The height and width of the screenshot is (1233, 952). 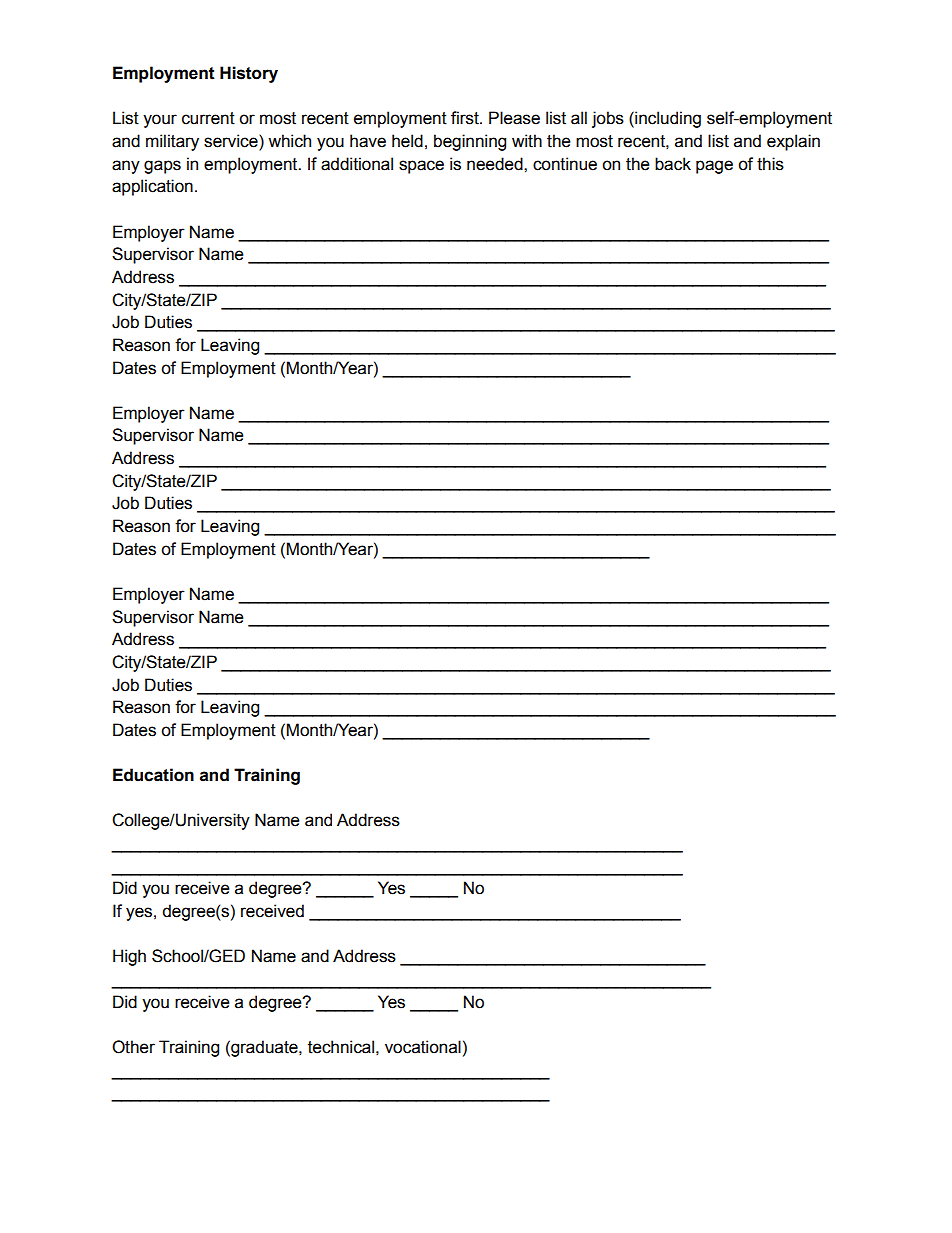 I want to click on page, so click(x=714, y=167).
